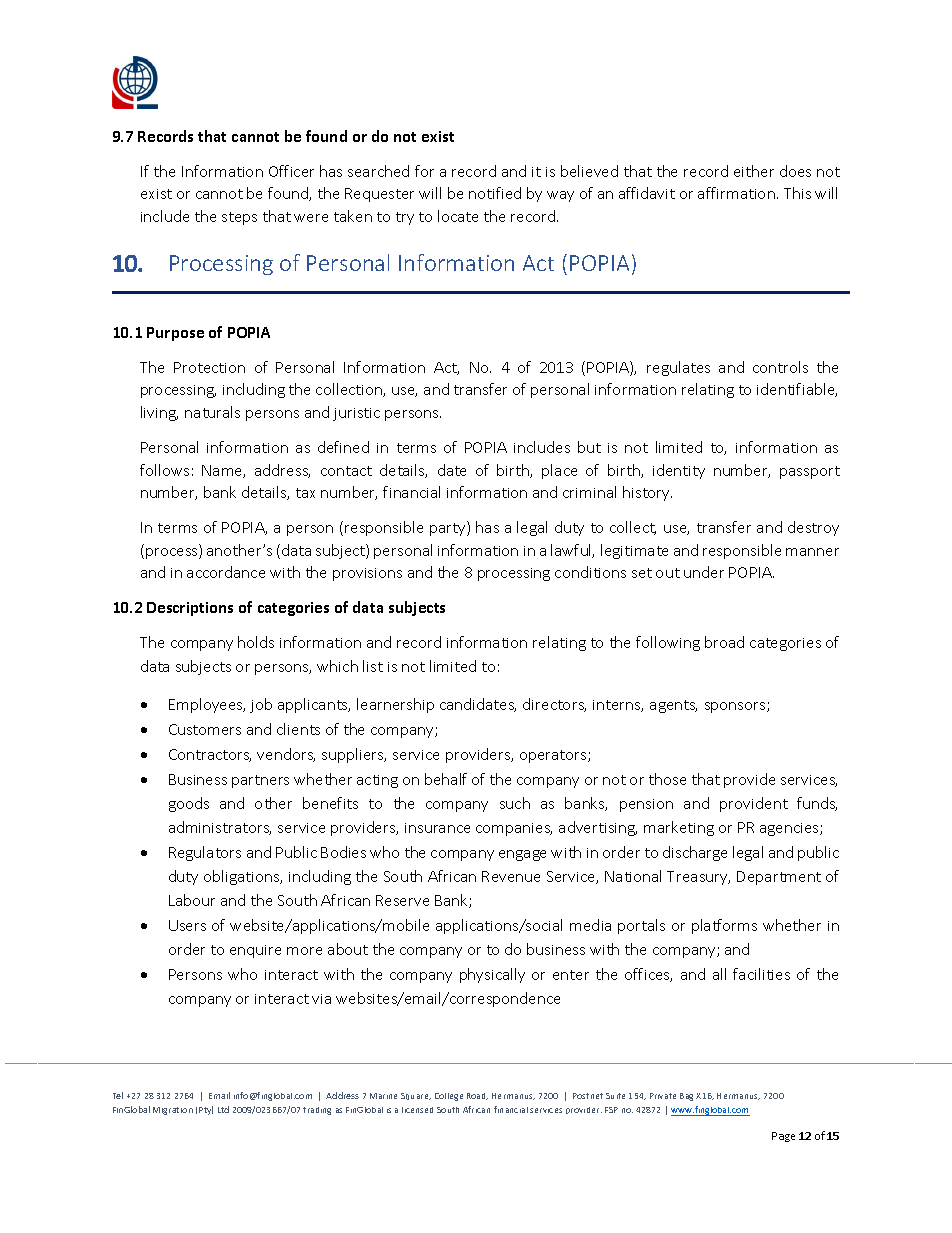 The image size is (952, 1233). What do you see at coordinates (373, 666) in the screenshot?
I see `list` at bounding box center [373, 666].
